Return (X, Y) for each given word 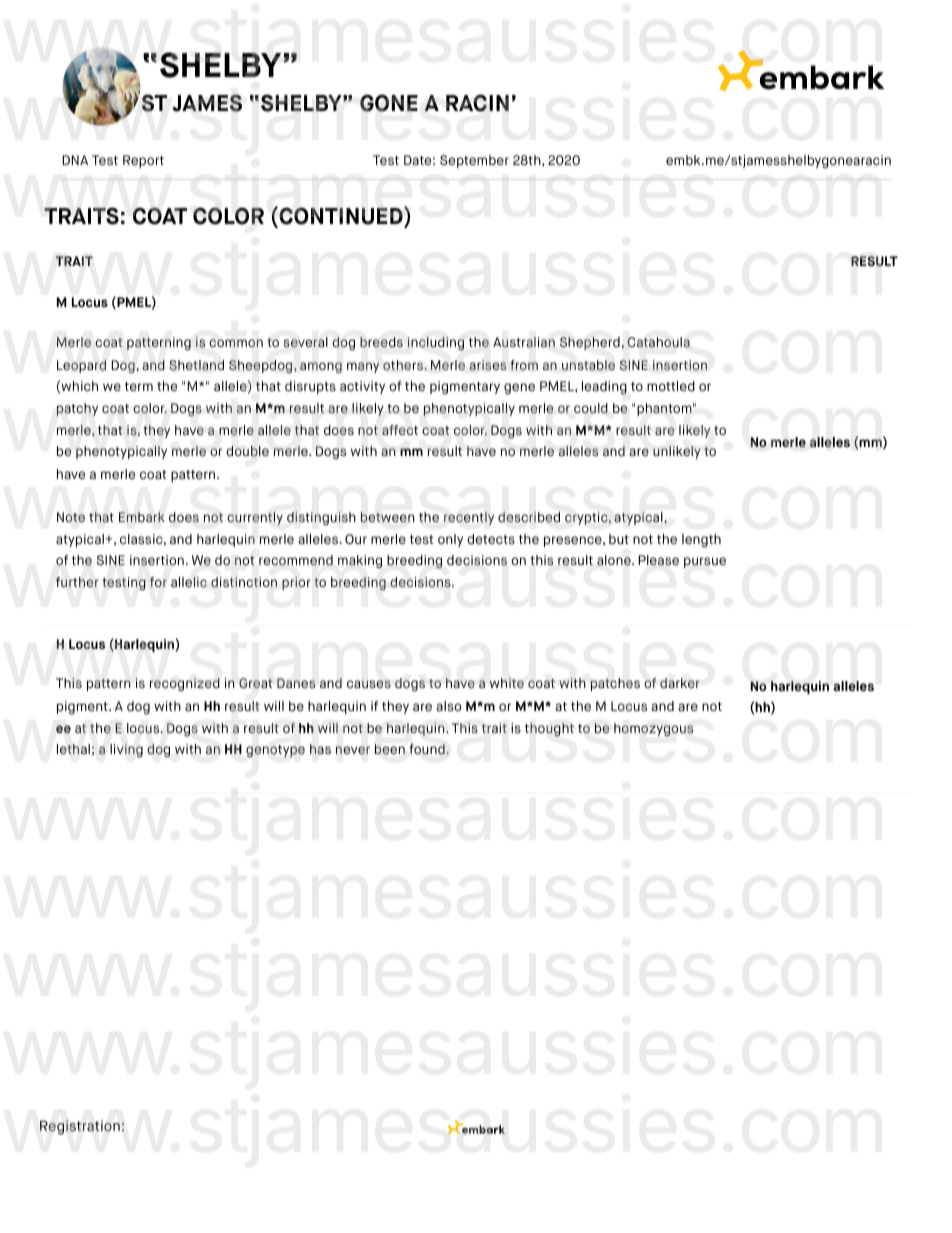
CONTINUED (341, 217)
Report (143, 161)
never (353, 750)
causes (369, 684)
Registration (80, 1127)
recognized (185, 685)
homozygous (653, 730)
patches (615, 684)
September (474, 161)
